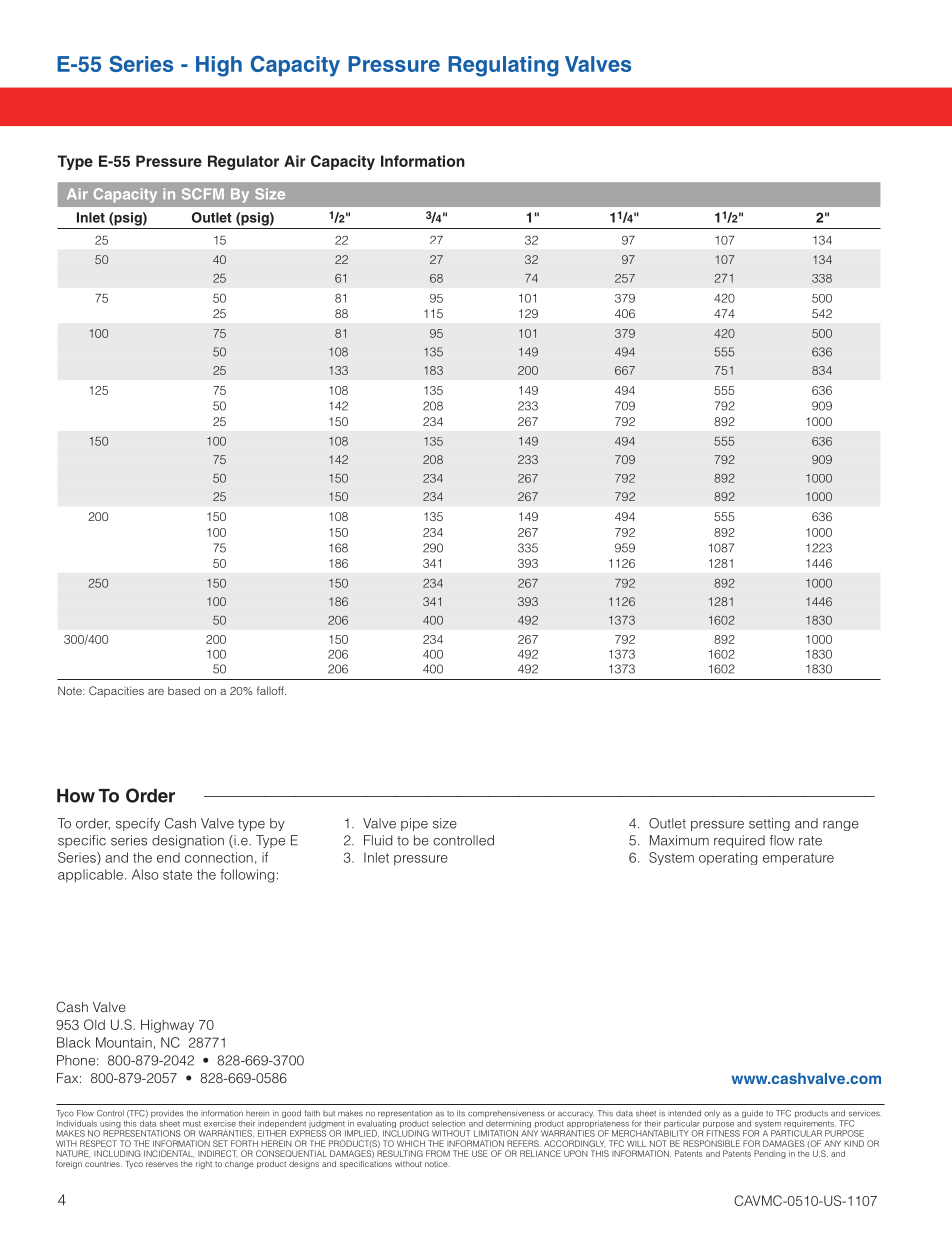 This document has width=952, height=1233. I want to click on provides, so click(167, 1115).
